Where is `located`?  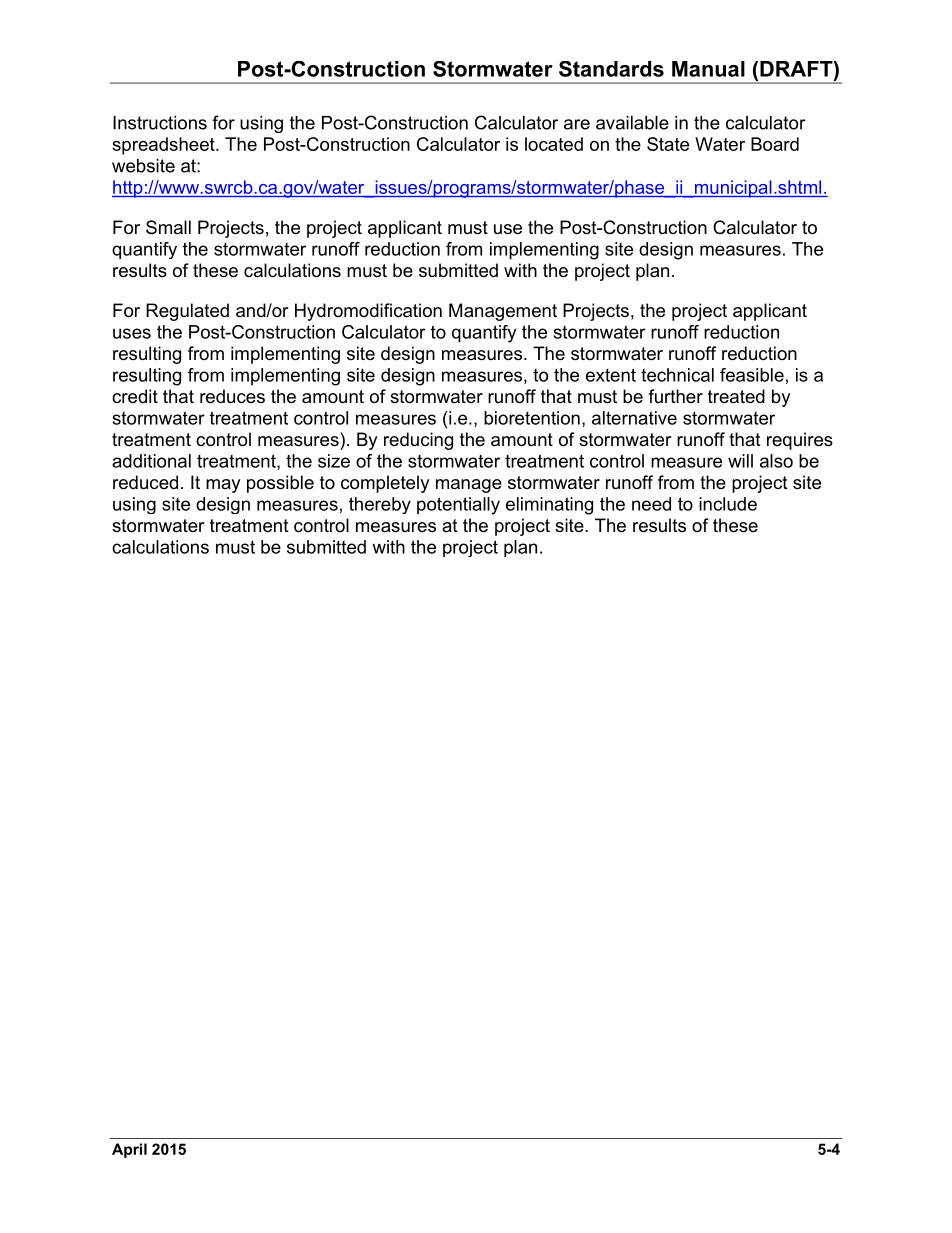
located is located at coordinates (554, 144).
